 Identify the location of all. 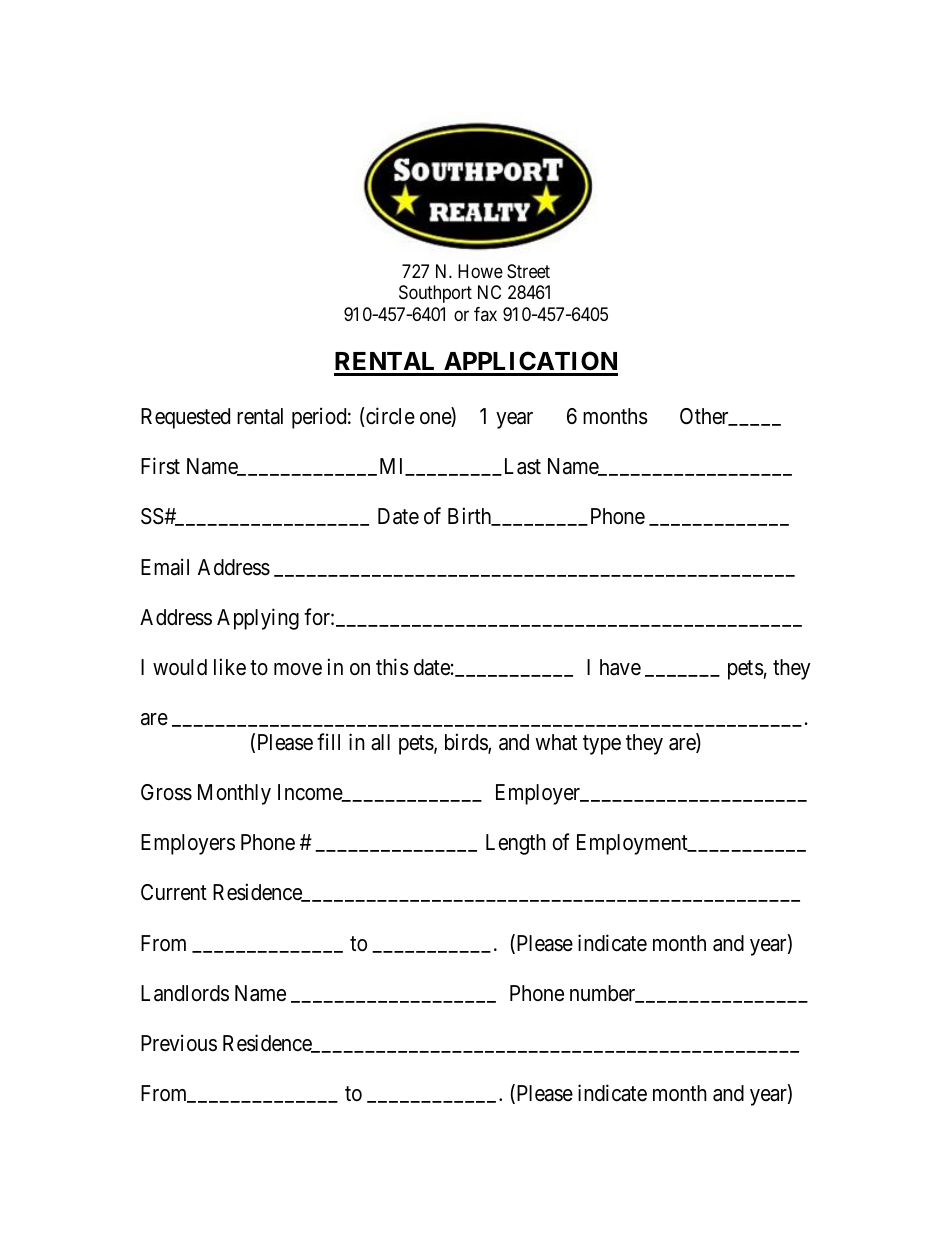
(380, 742).
